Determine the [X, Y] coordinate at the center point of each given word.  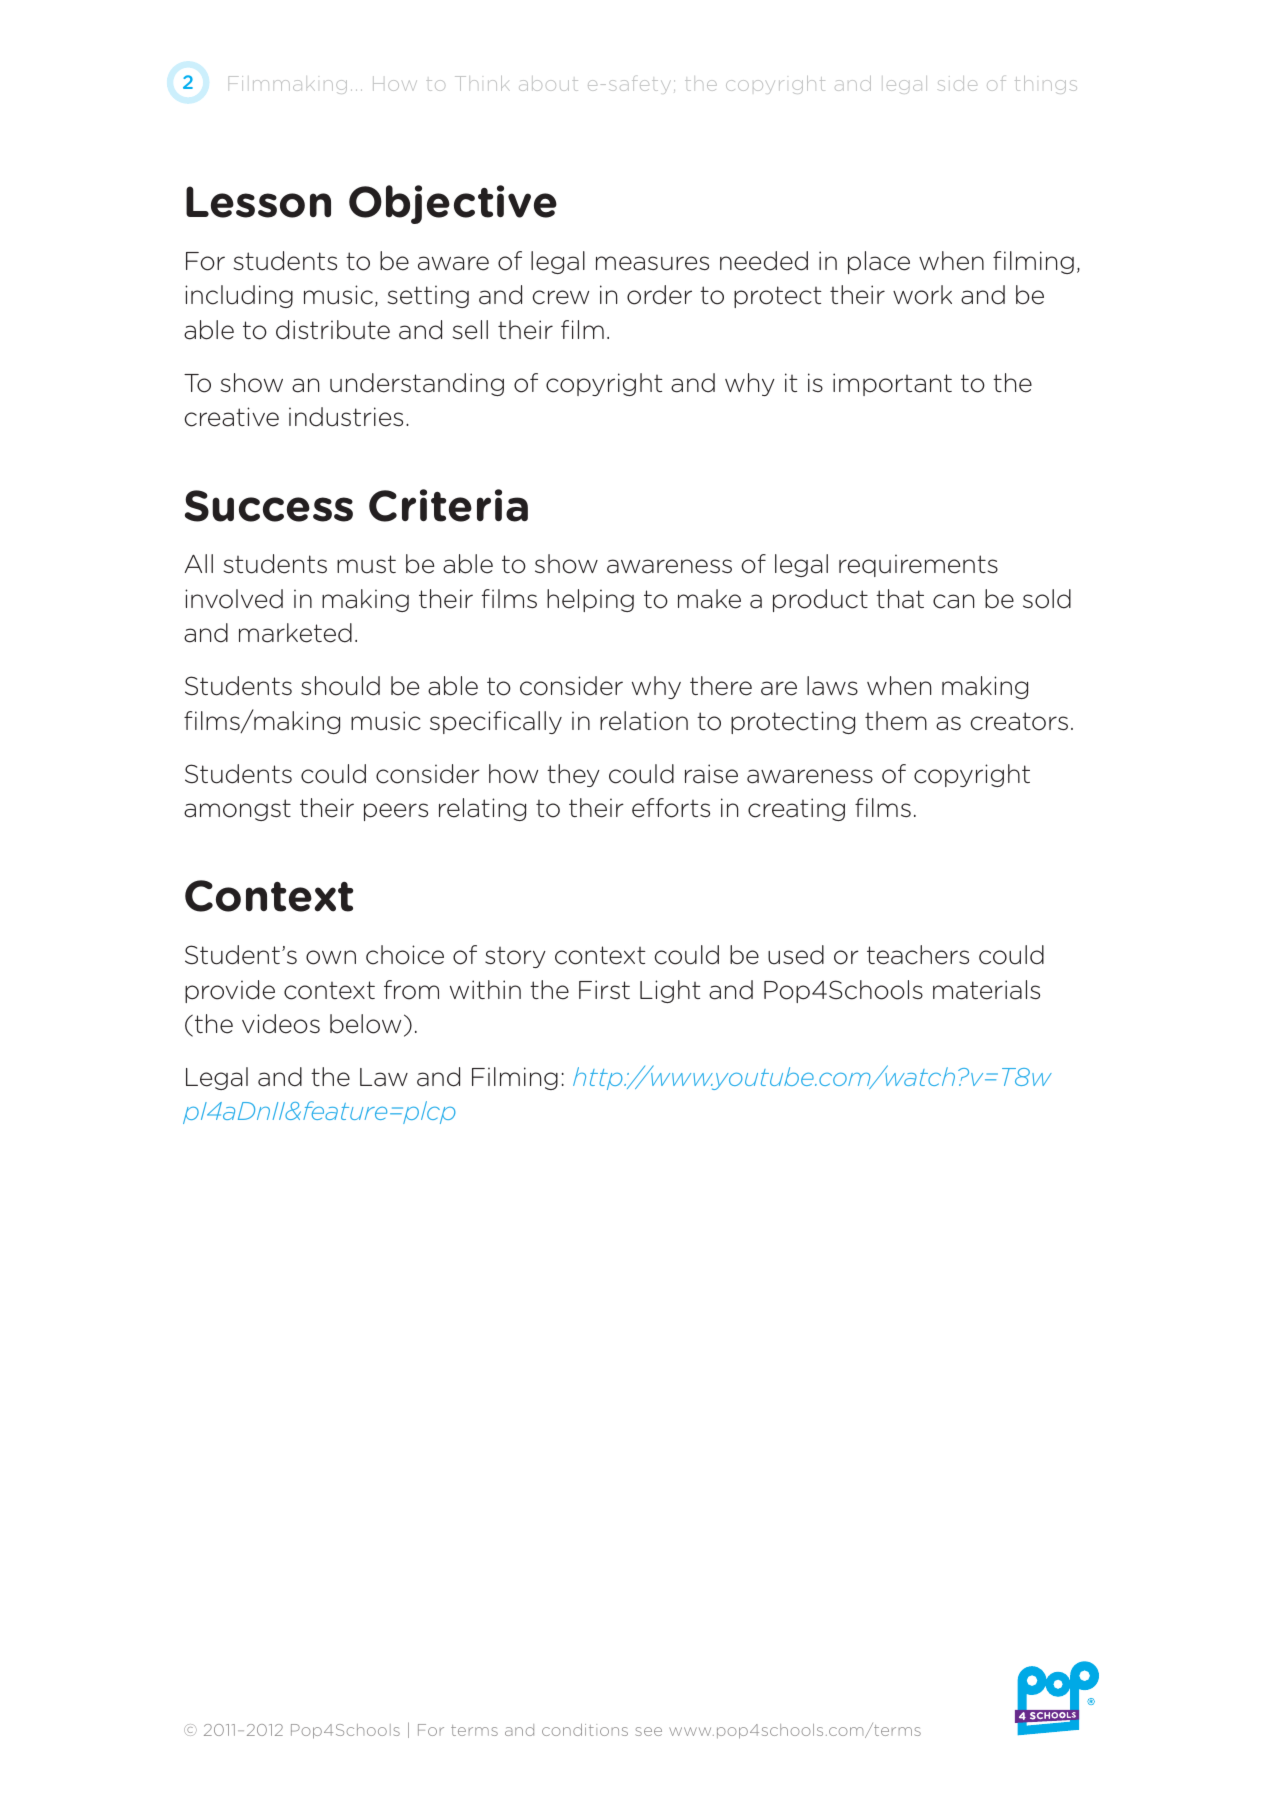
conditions [585, 1730]
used [796, 955]
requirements [918, 565]
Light [670, 991]
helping [590, 600]
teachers [918, 955]
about [548, 83]
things [1046, 85]
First [604, 990]
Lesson [258, 202]
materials [986, 990]
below [365, 1024]
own [331, 957]
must [366, 564]
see [648, 1731]
